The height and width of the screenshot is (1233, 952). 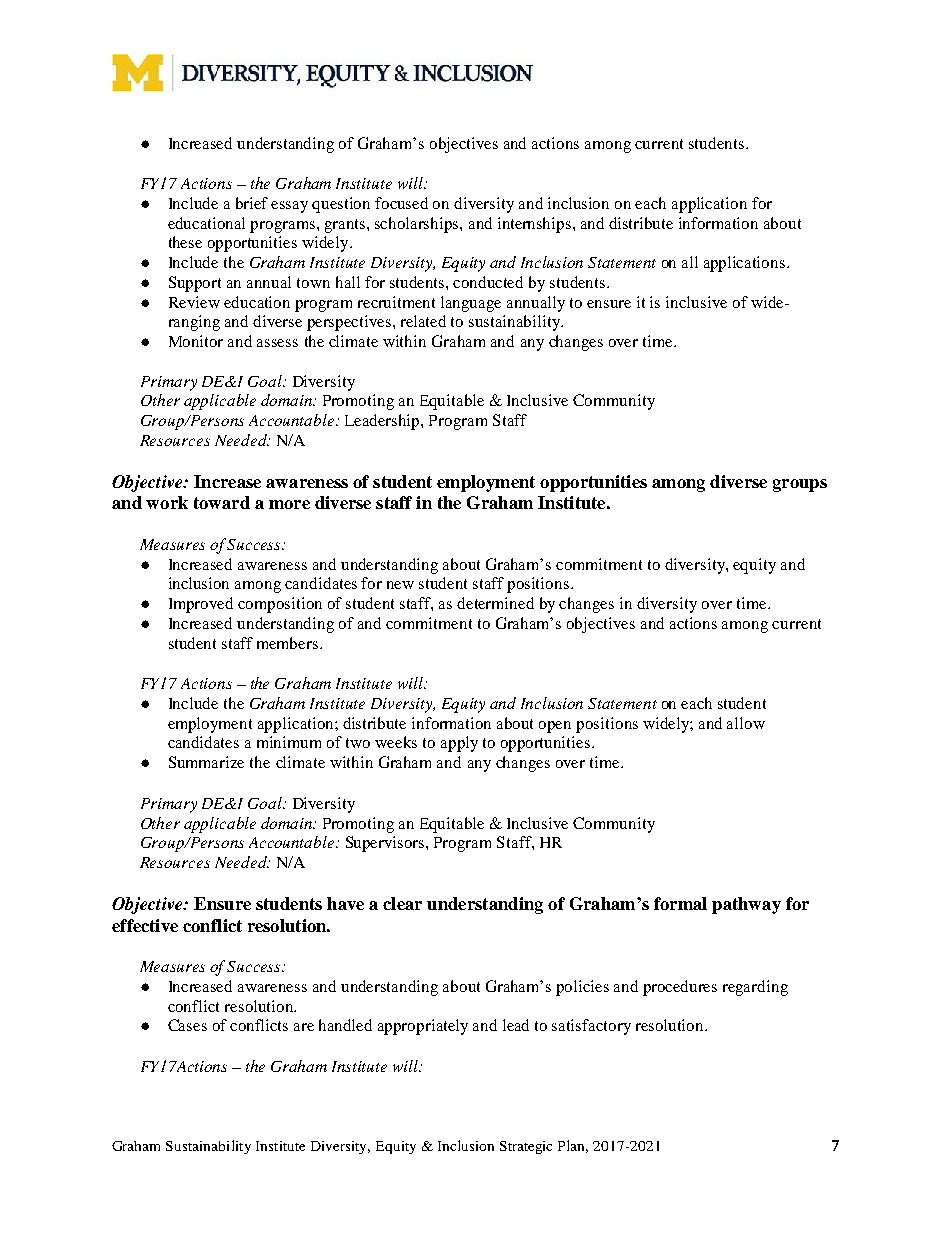 I want to click on Strategic, so click(x=526, y=1147).
